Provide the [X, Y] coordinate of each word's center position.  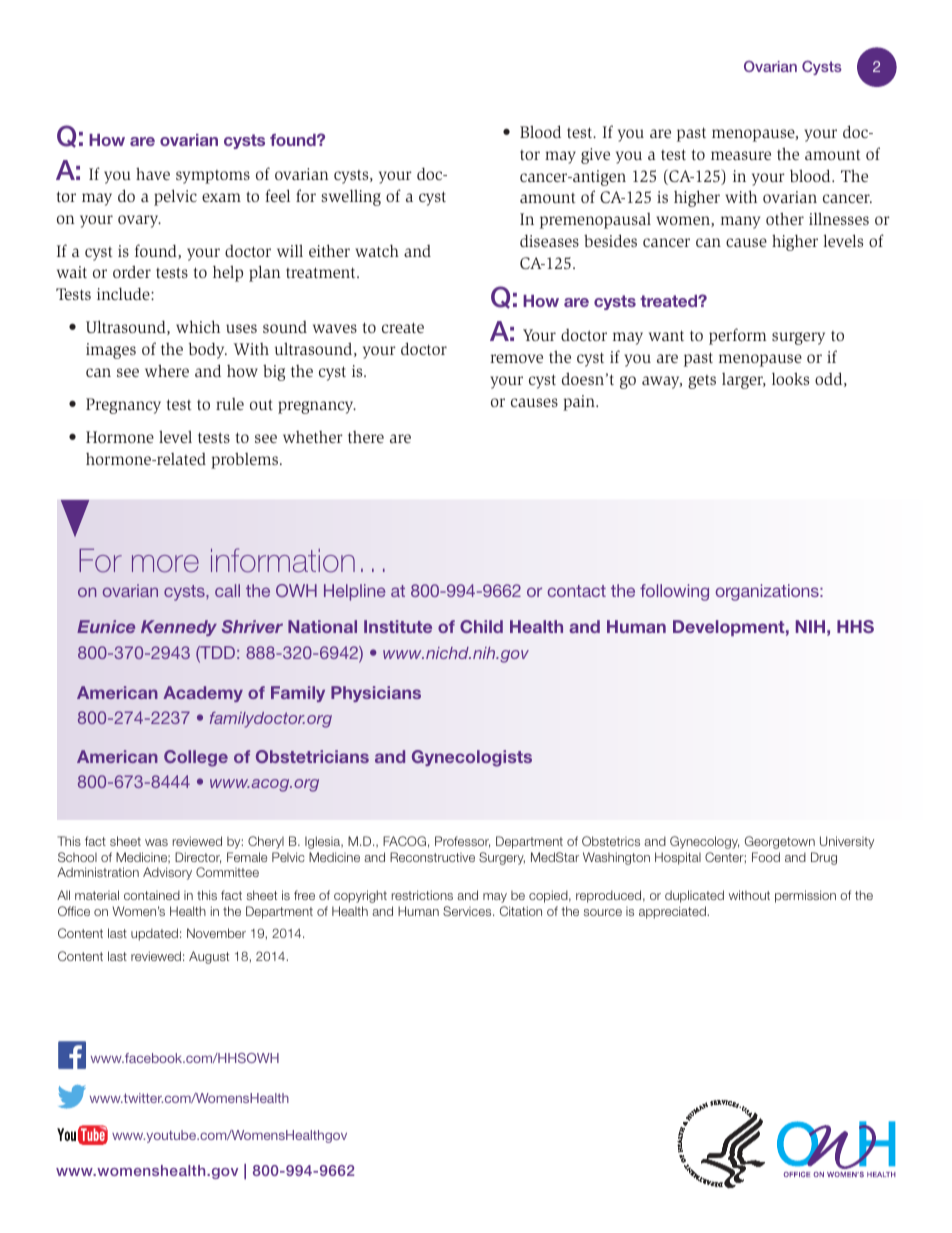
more [165, 564]
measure [741, 155]
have [153, 173]
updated [154, 934]
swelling [351, 197]
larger [744, 381]
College [196, 758]
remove [516, 358]
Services [468, 911]
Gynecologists [472, 758]
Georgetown [780, 842]
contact [576, 591]
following [674, 592]
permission [805, 896]
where [167, 370]
